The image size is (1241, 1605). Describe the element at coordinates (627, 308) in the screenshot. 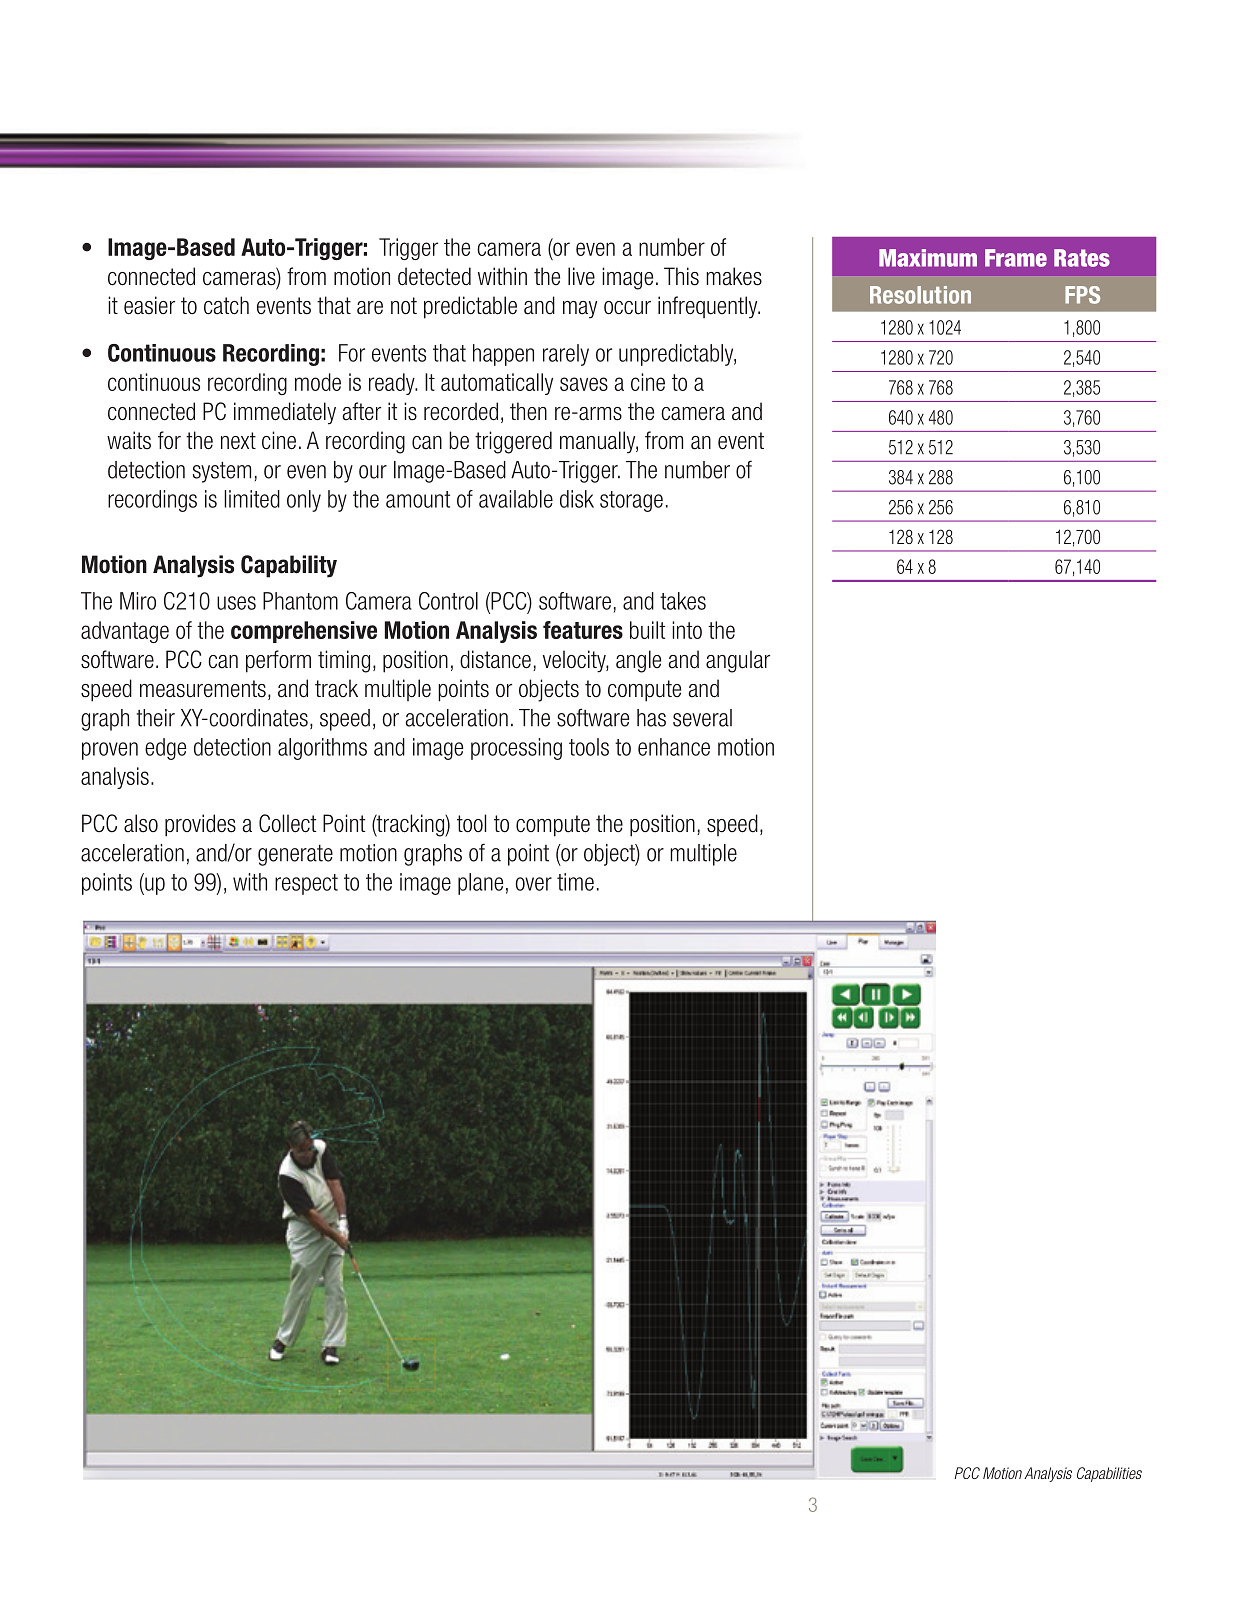

I see `occur` at that location.
